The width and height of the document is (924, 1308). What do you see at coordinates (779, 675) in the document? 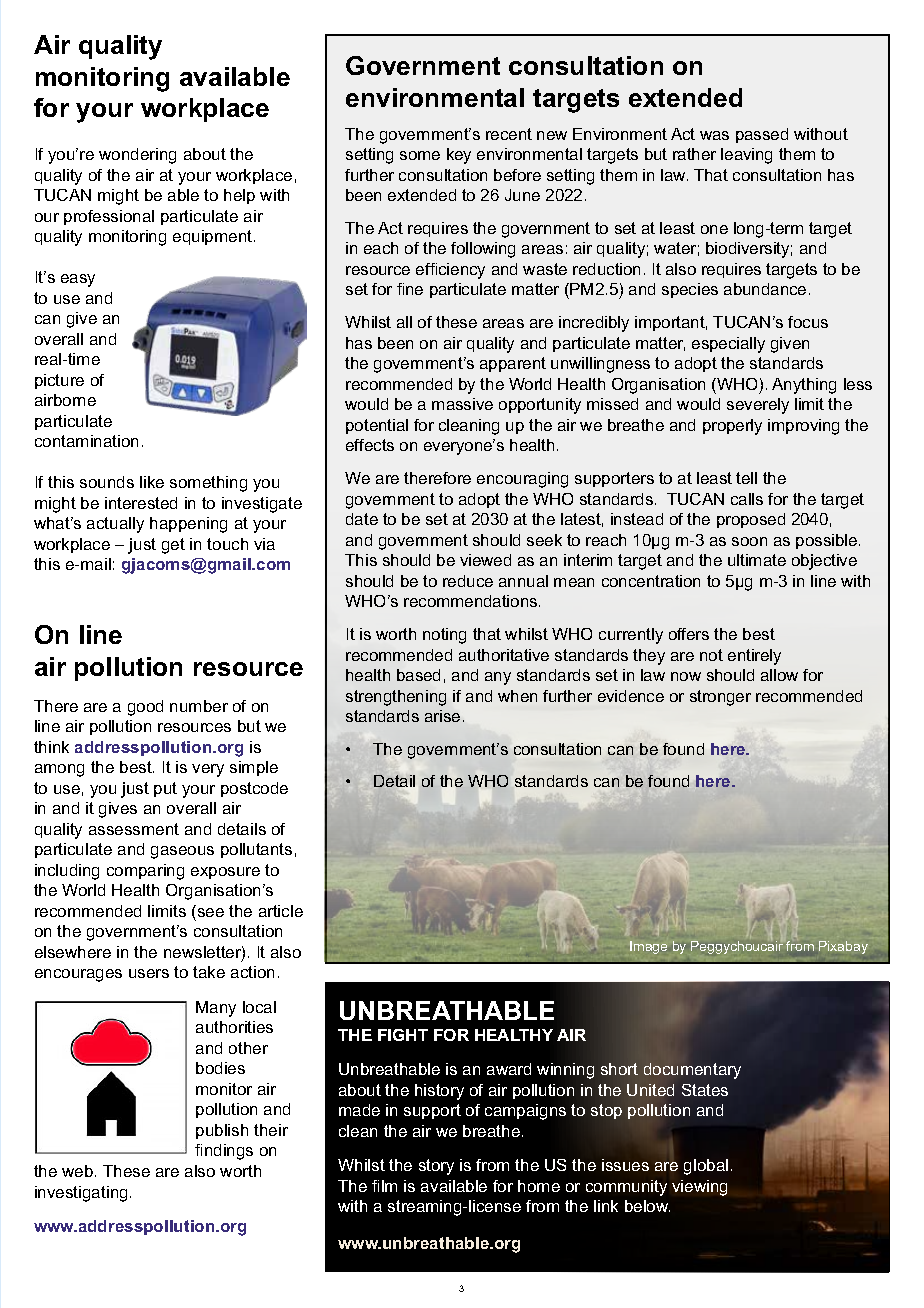
I see `allow` at bounding box center [779, 675].
